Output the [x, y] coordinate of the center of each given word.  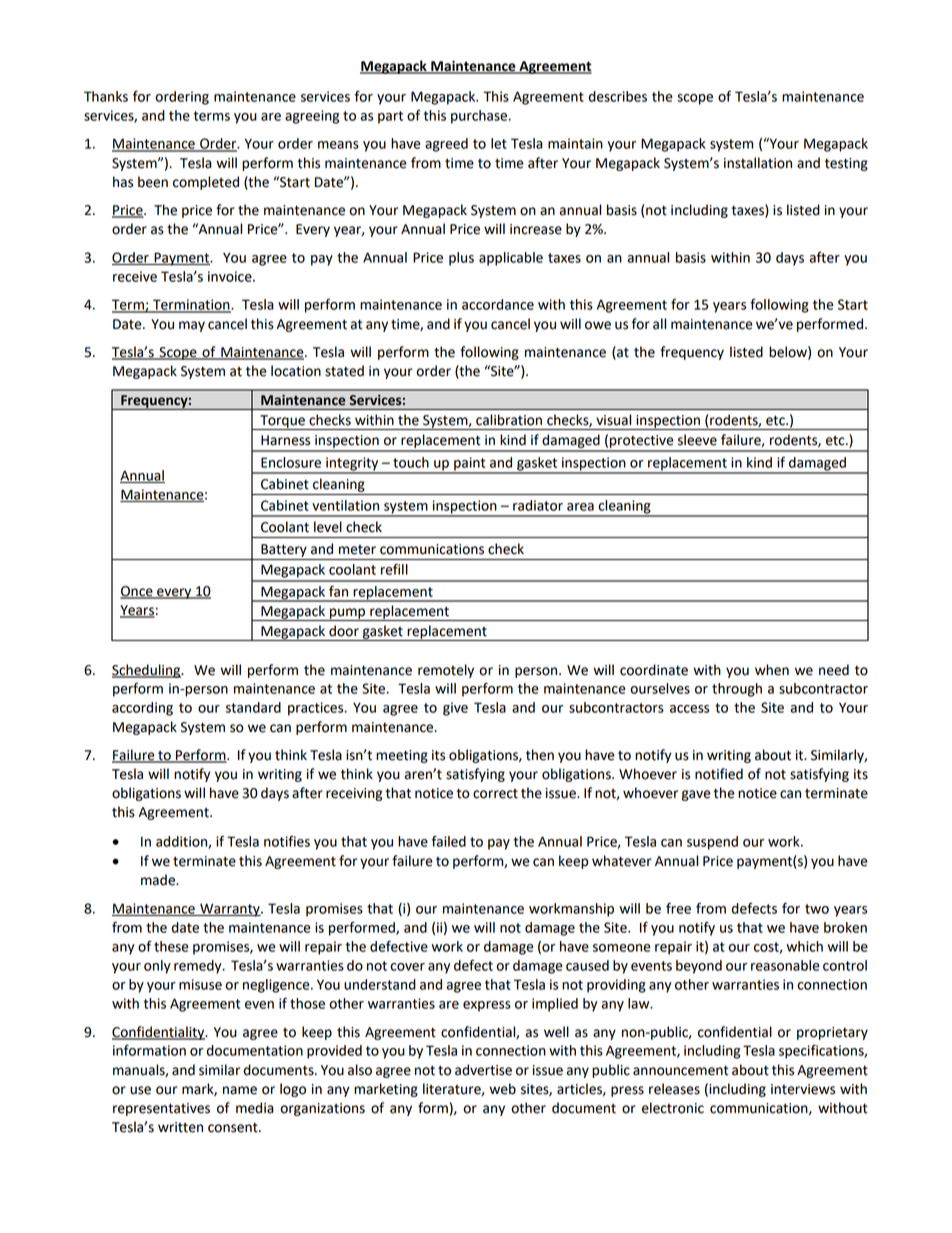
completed [206, 183]
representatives [161, 1109]
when [772, 670]
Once [137, 592]
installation [758, 163]
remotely [446, 671]
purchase [480, 117]
